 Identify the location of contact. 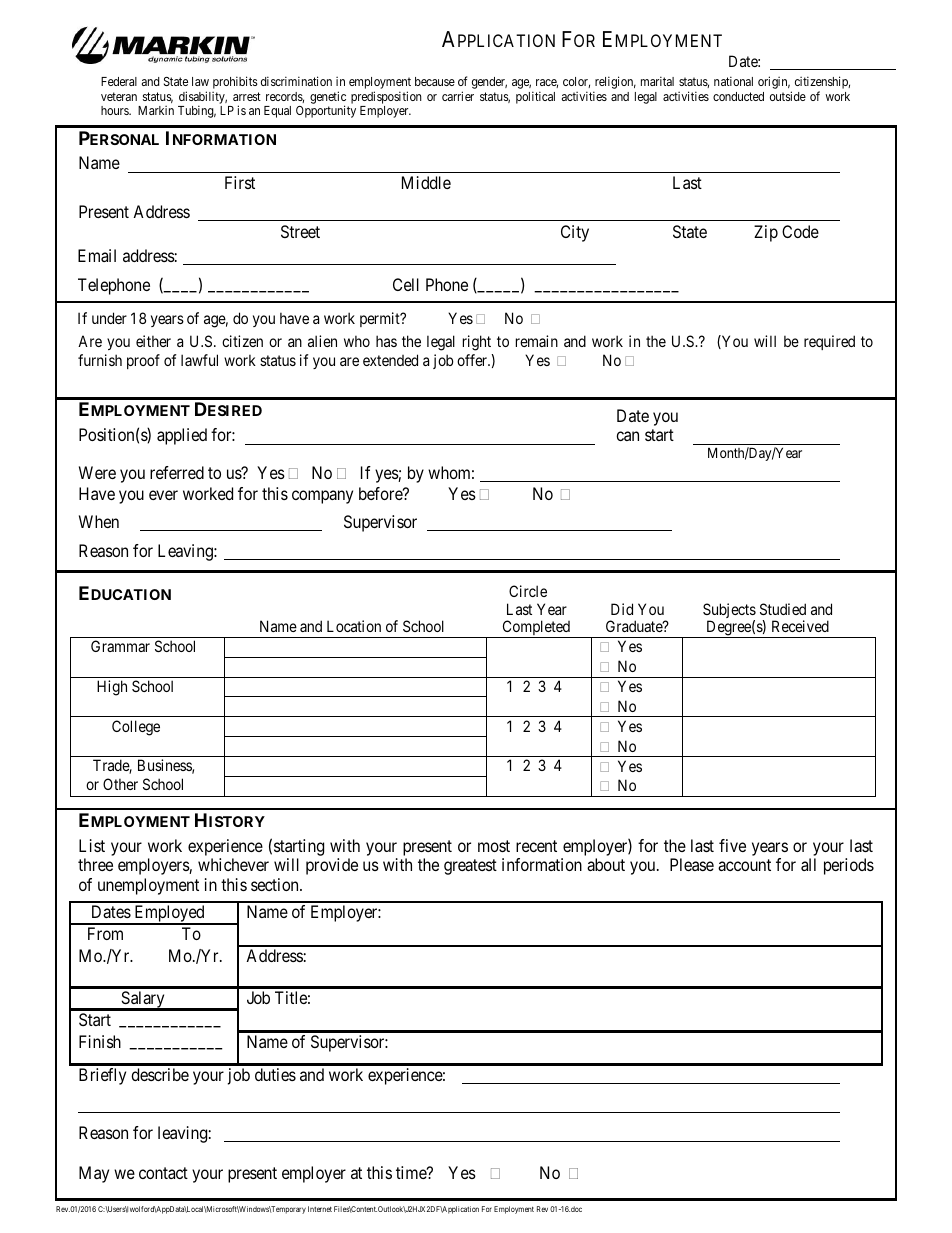
(163, 1173).
